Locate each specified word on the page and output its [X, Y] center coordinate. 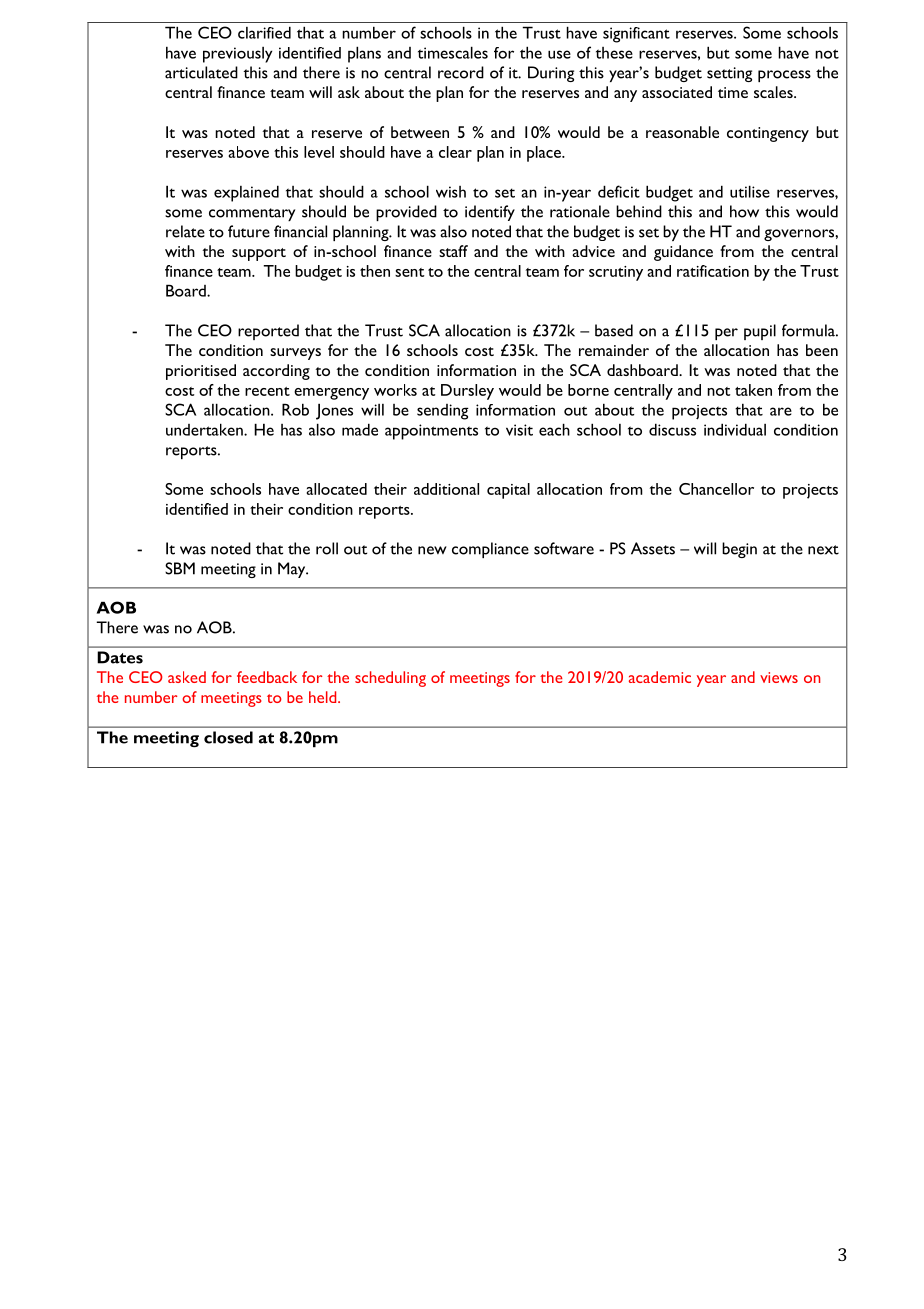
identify [490, 213]
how [744, 211]
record [461, 72]
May [293, 570]
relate [185, 231]
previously [237, 55]
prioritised [201, 372]
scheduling [390, 679]
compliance [490, 550]
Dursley [467, 392]
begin [739, 550]
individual [735, 429]
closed [228, 737]
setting [729, 74]
